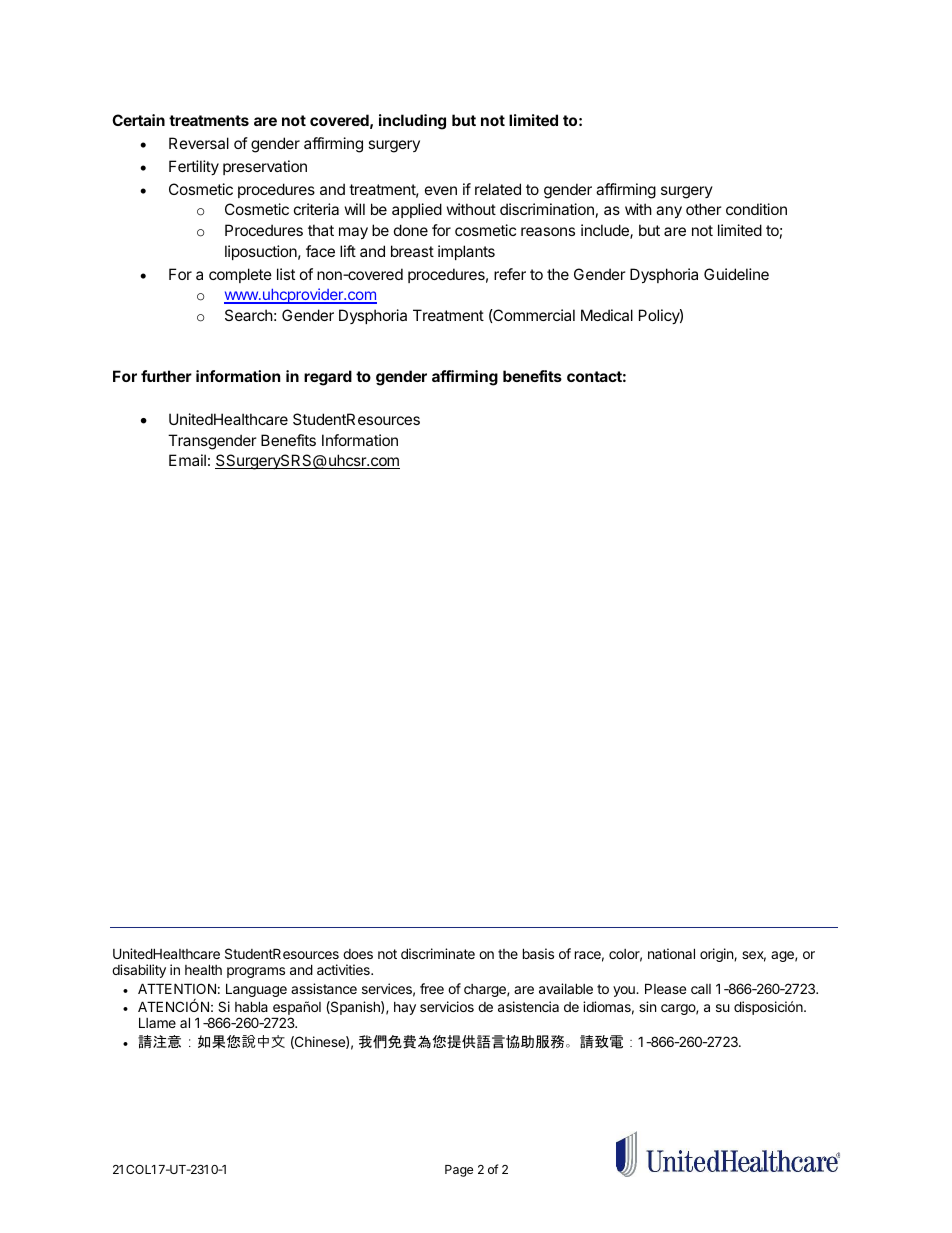 Image resolution: width=952 pixels, height=1233 pixels. Describe the element at coordinates (441, 190) in the document. I see `even` at that location.
